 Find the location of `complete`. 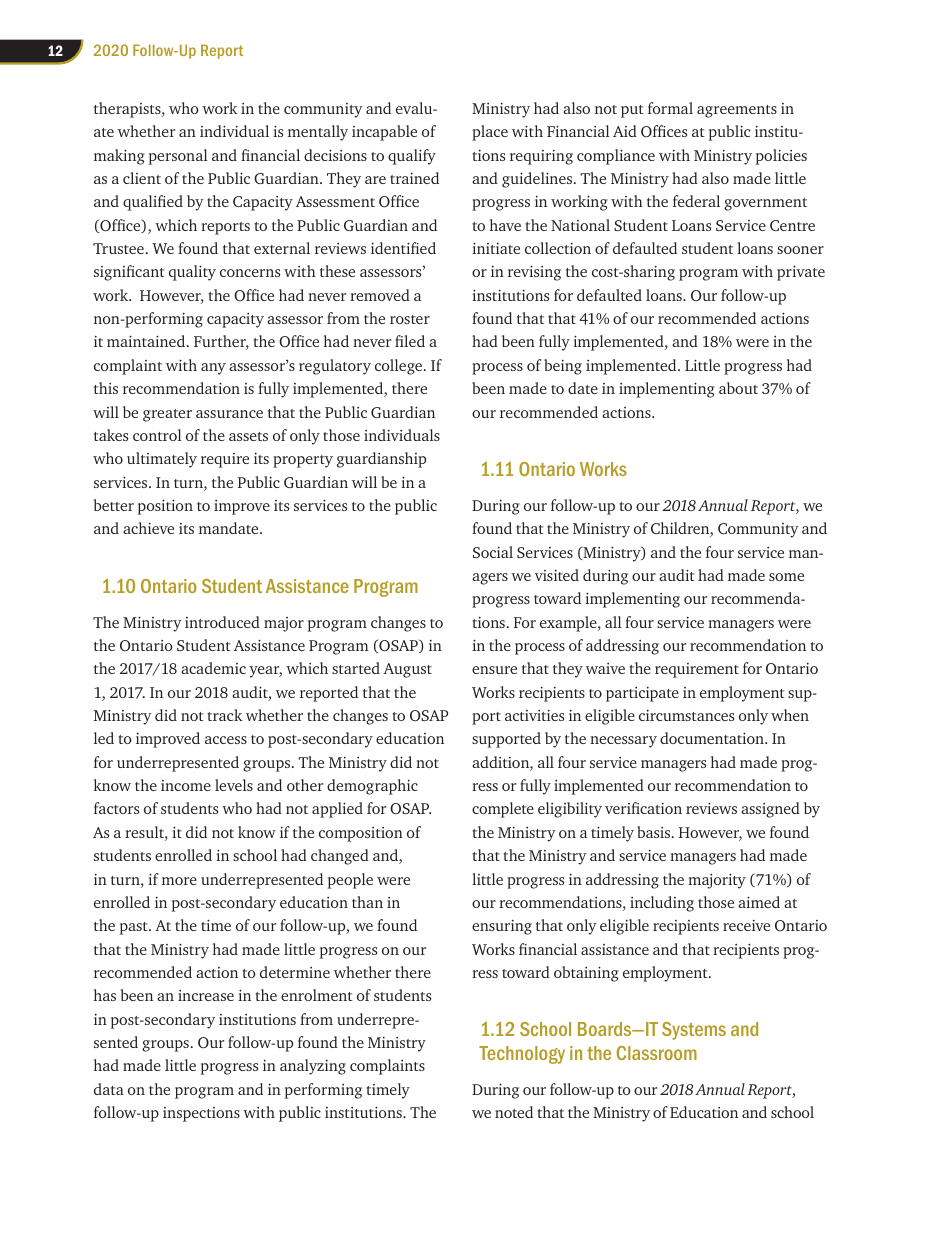

complete is located at coordinates (503, 810).
